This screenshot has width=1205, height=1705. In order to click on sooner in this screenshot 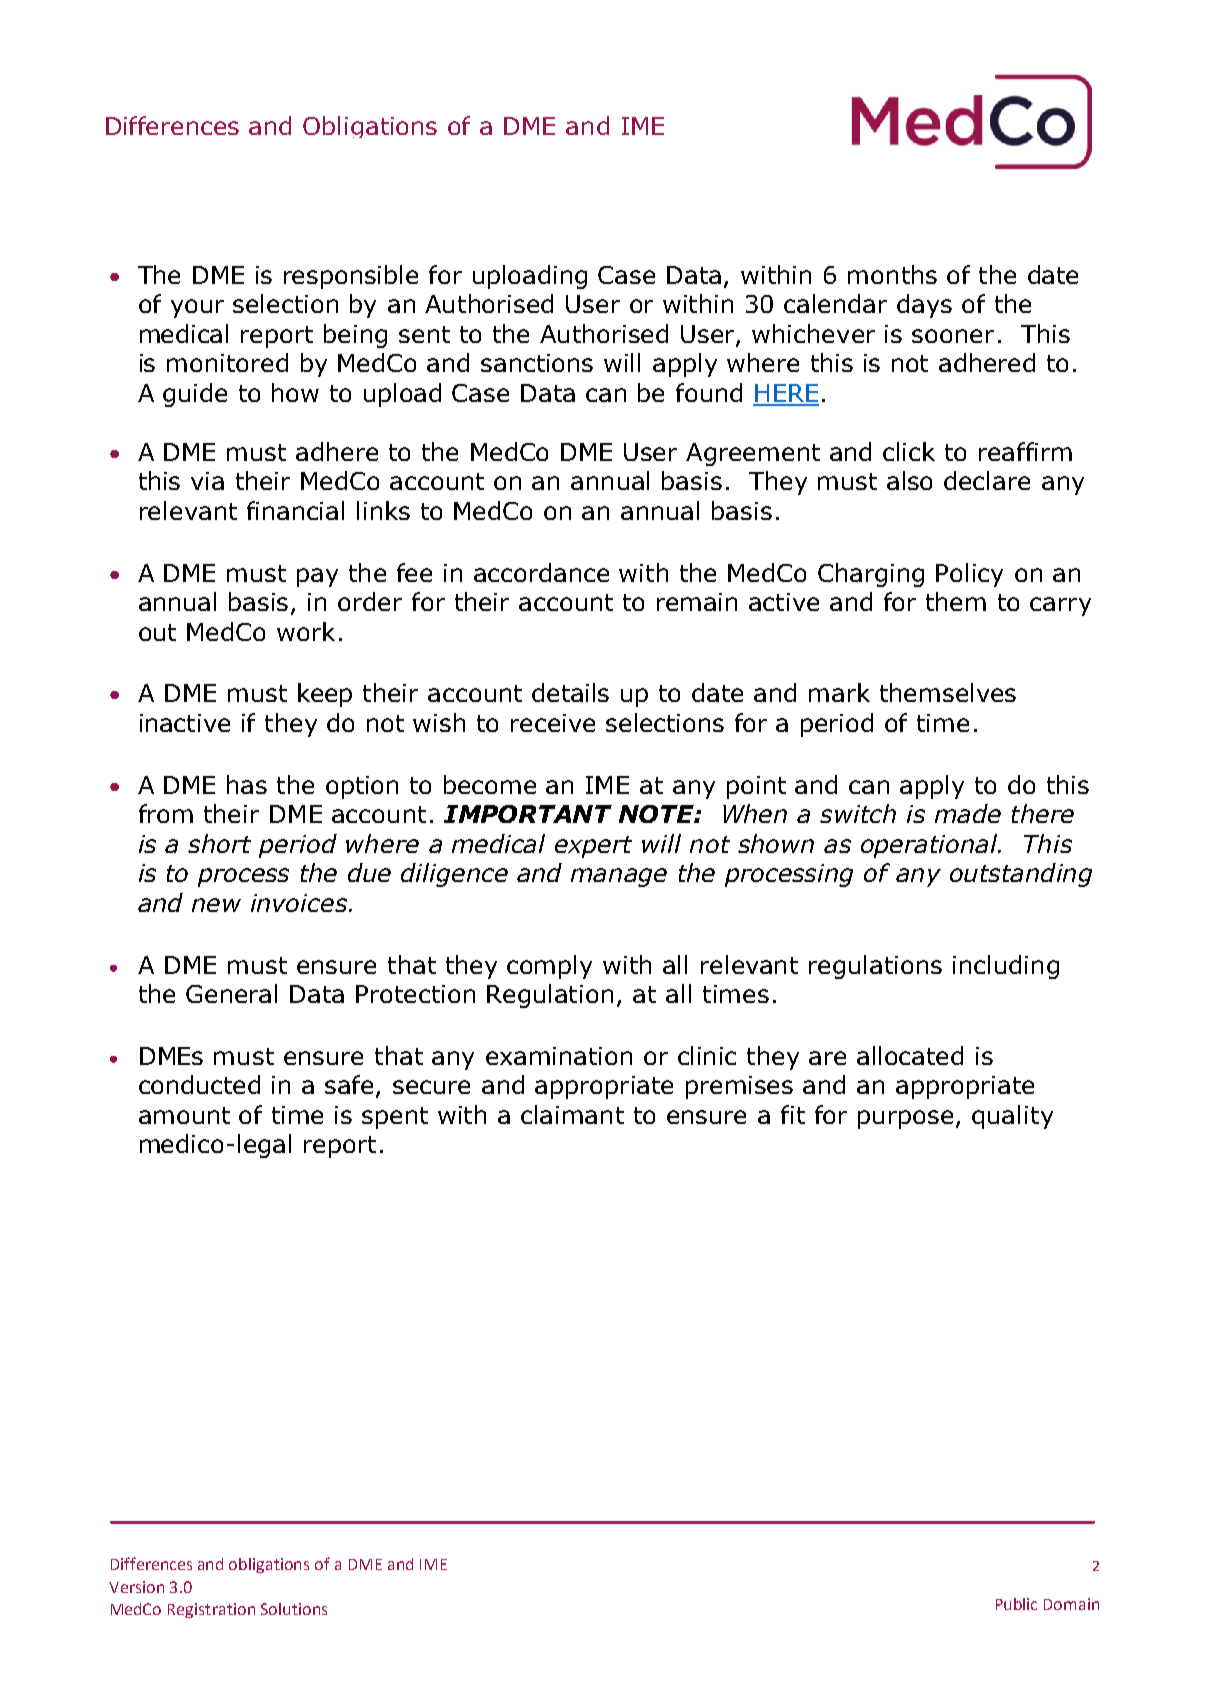, I will do `click(953, 336)`.
